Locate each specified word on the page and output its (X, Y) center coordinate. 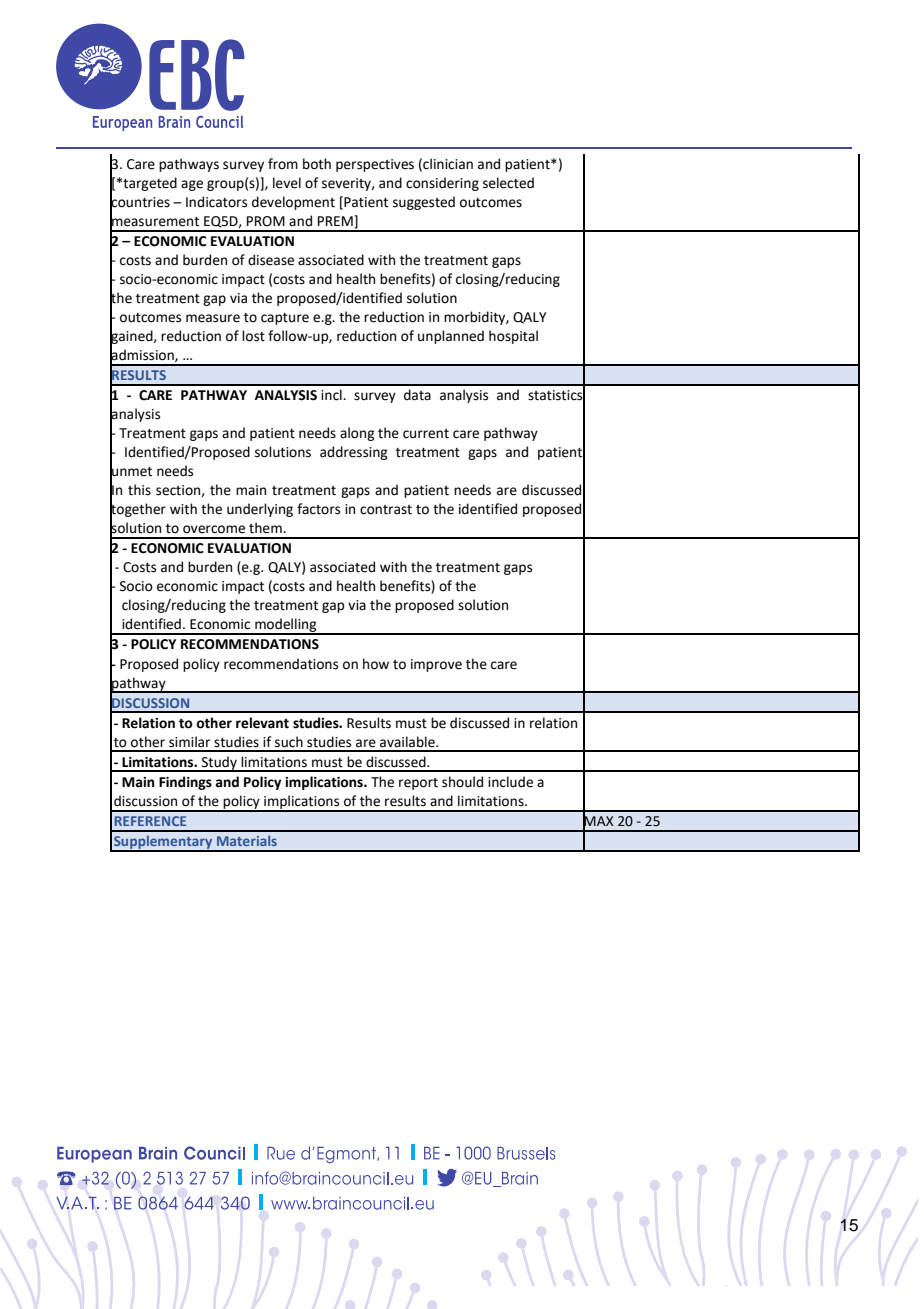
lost (253, 336)
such (289, 742)
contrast (386, 510)
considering (442, 184)
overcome (214, 529)
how (376, 664)
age (192, 185)
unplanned (451, 337)
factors (318, 509)
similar (189, 742)
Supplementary (163, 843)
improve (436, 665)
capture (285, 319)
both (317, 164)
